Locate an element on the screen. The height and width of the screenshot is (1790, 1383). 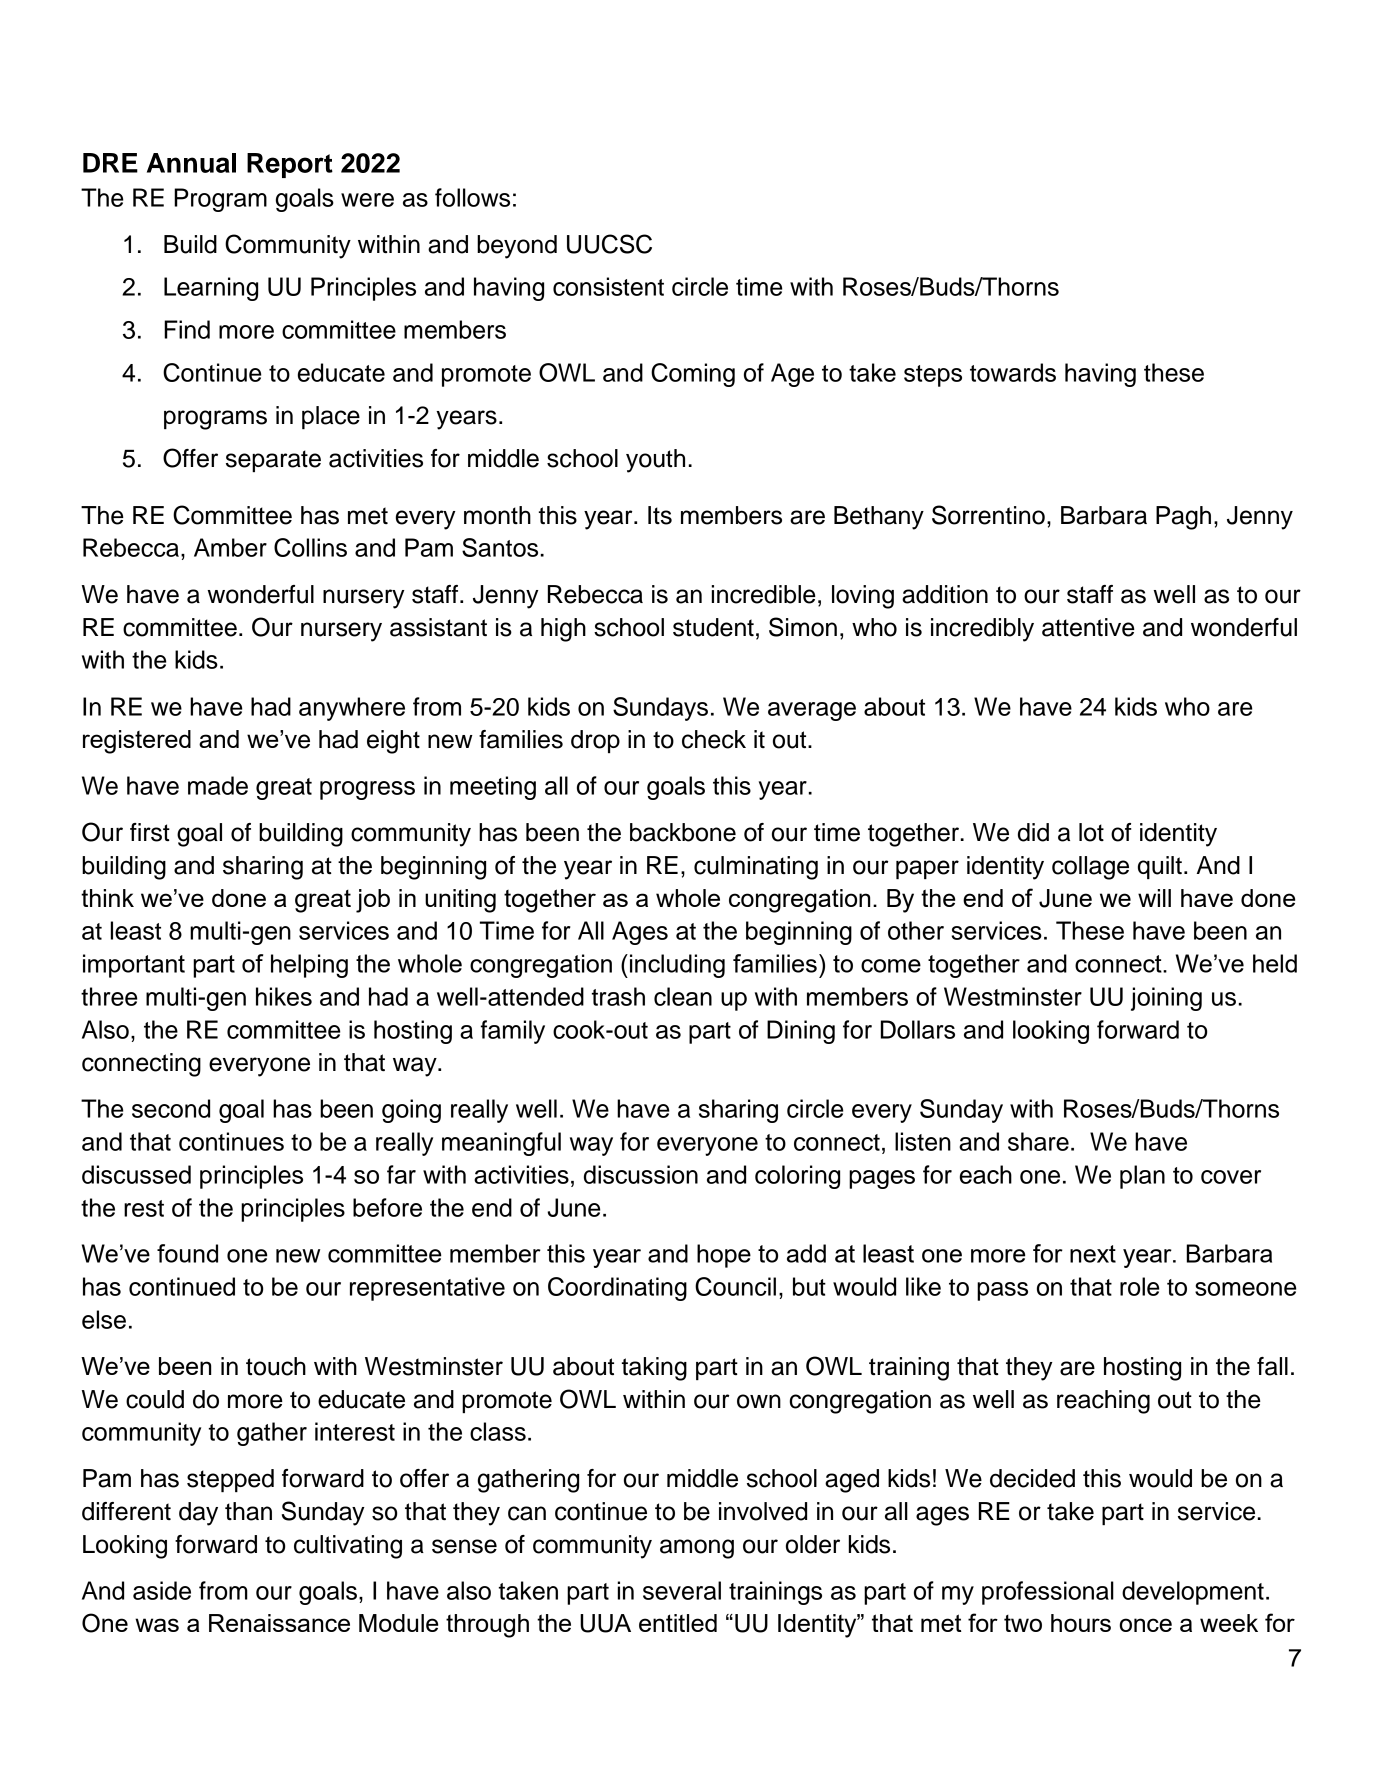
several is located at coordinates (682, 1590).
